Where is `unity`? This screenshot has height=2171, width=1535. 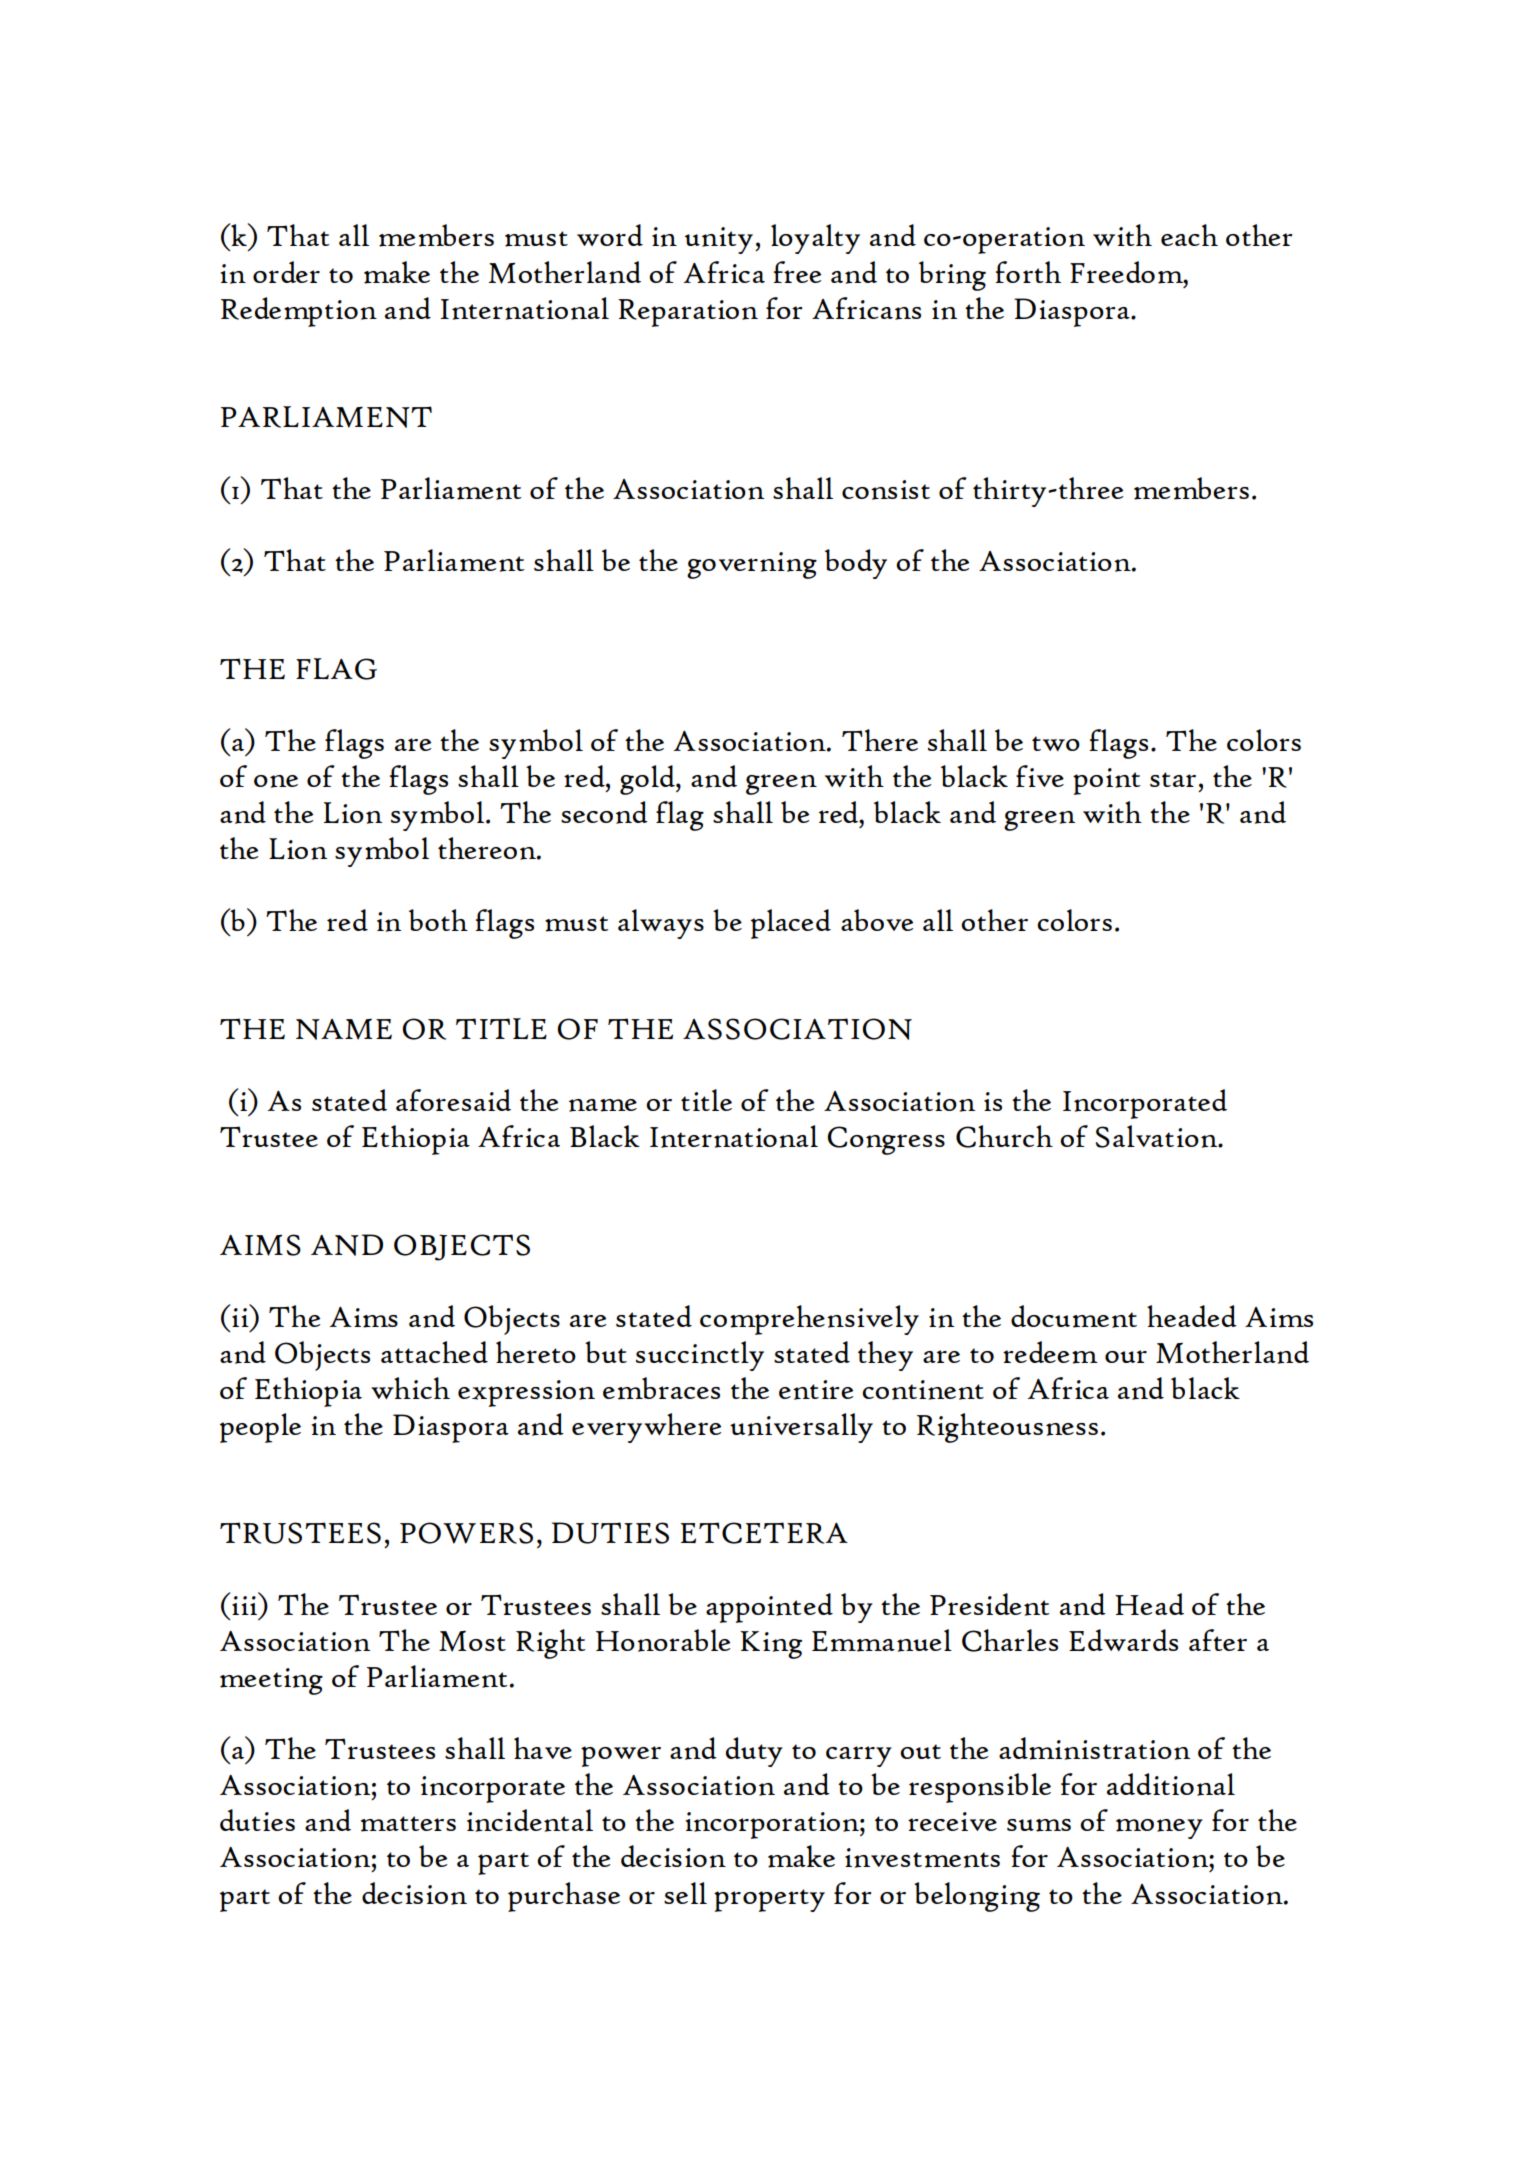
unity is located at coordinates (719, 240).
